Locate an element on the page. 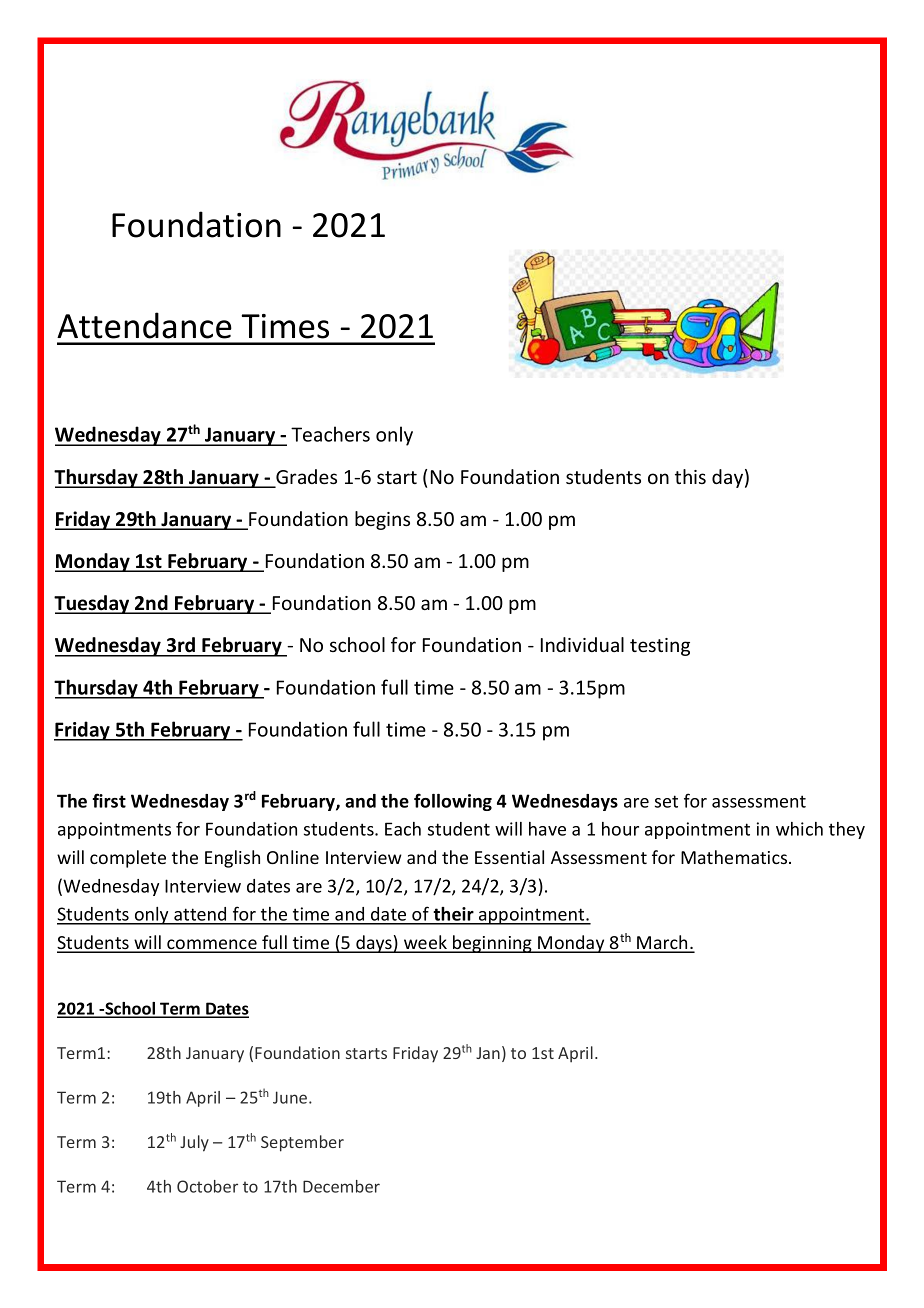  this is located at coordinates (690, 476).
